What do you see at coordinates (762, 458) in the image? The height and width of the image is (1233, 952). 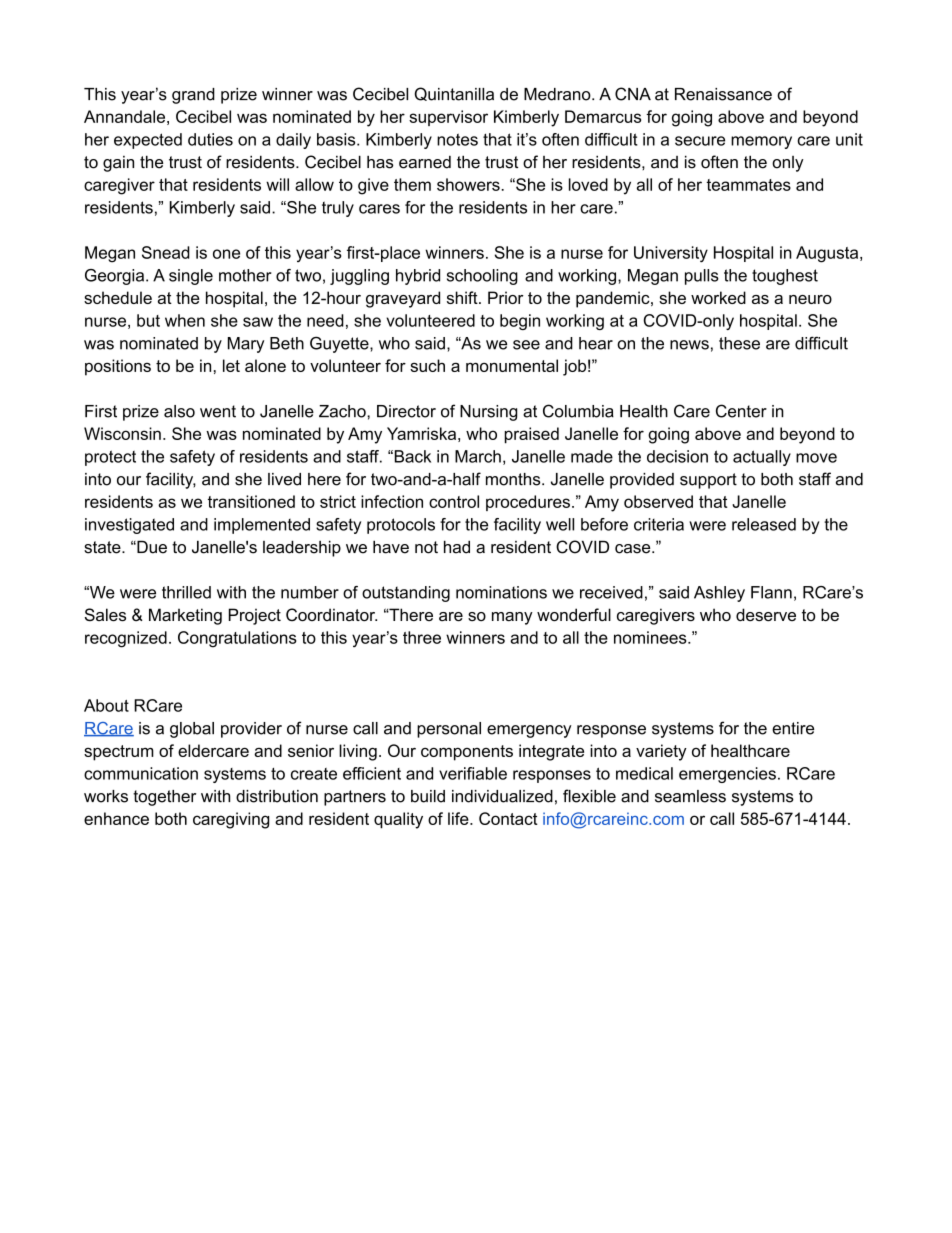 I see `actually` at bounding box center [762, 458].
